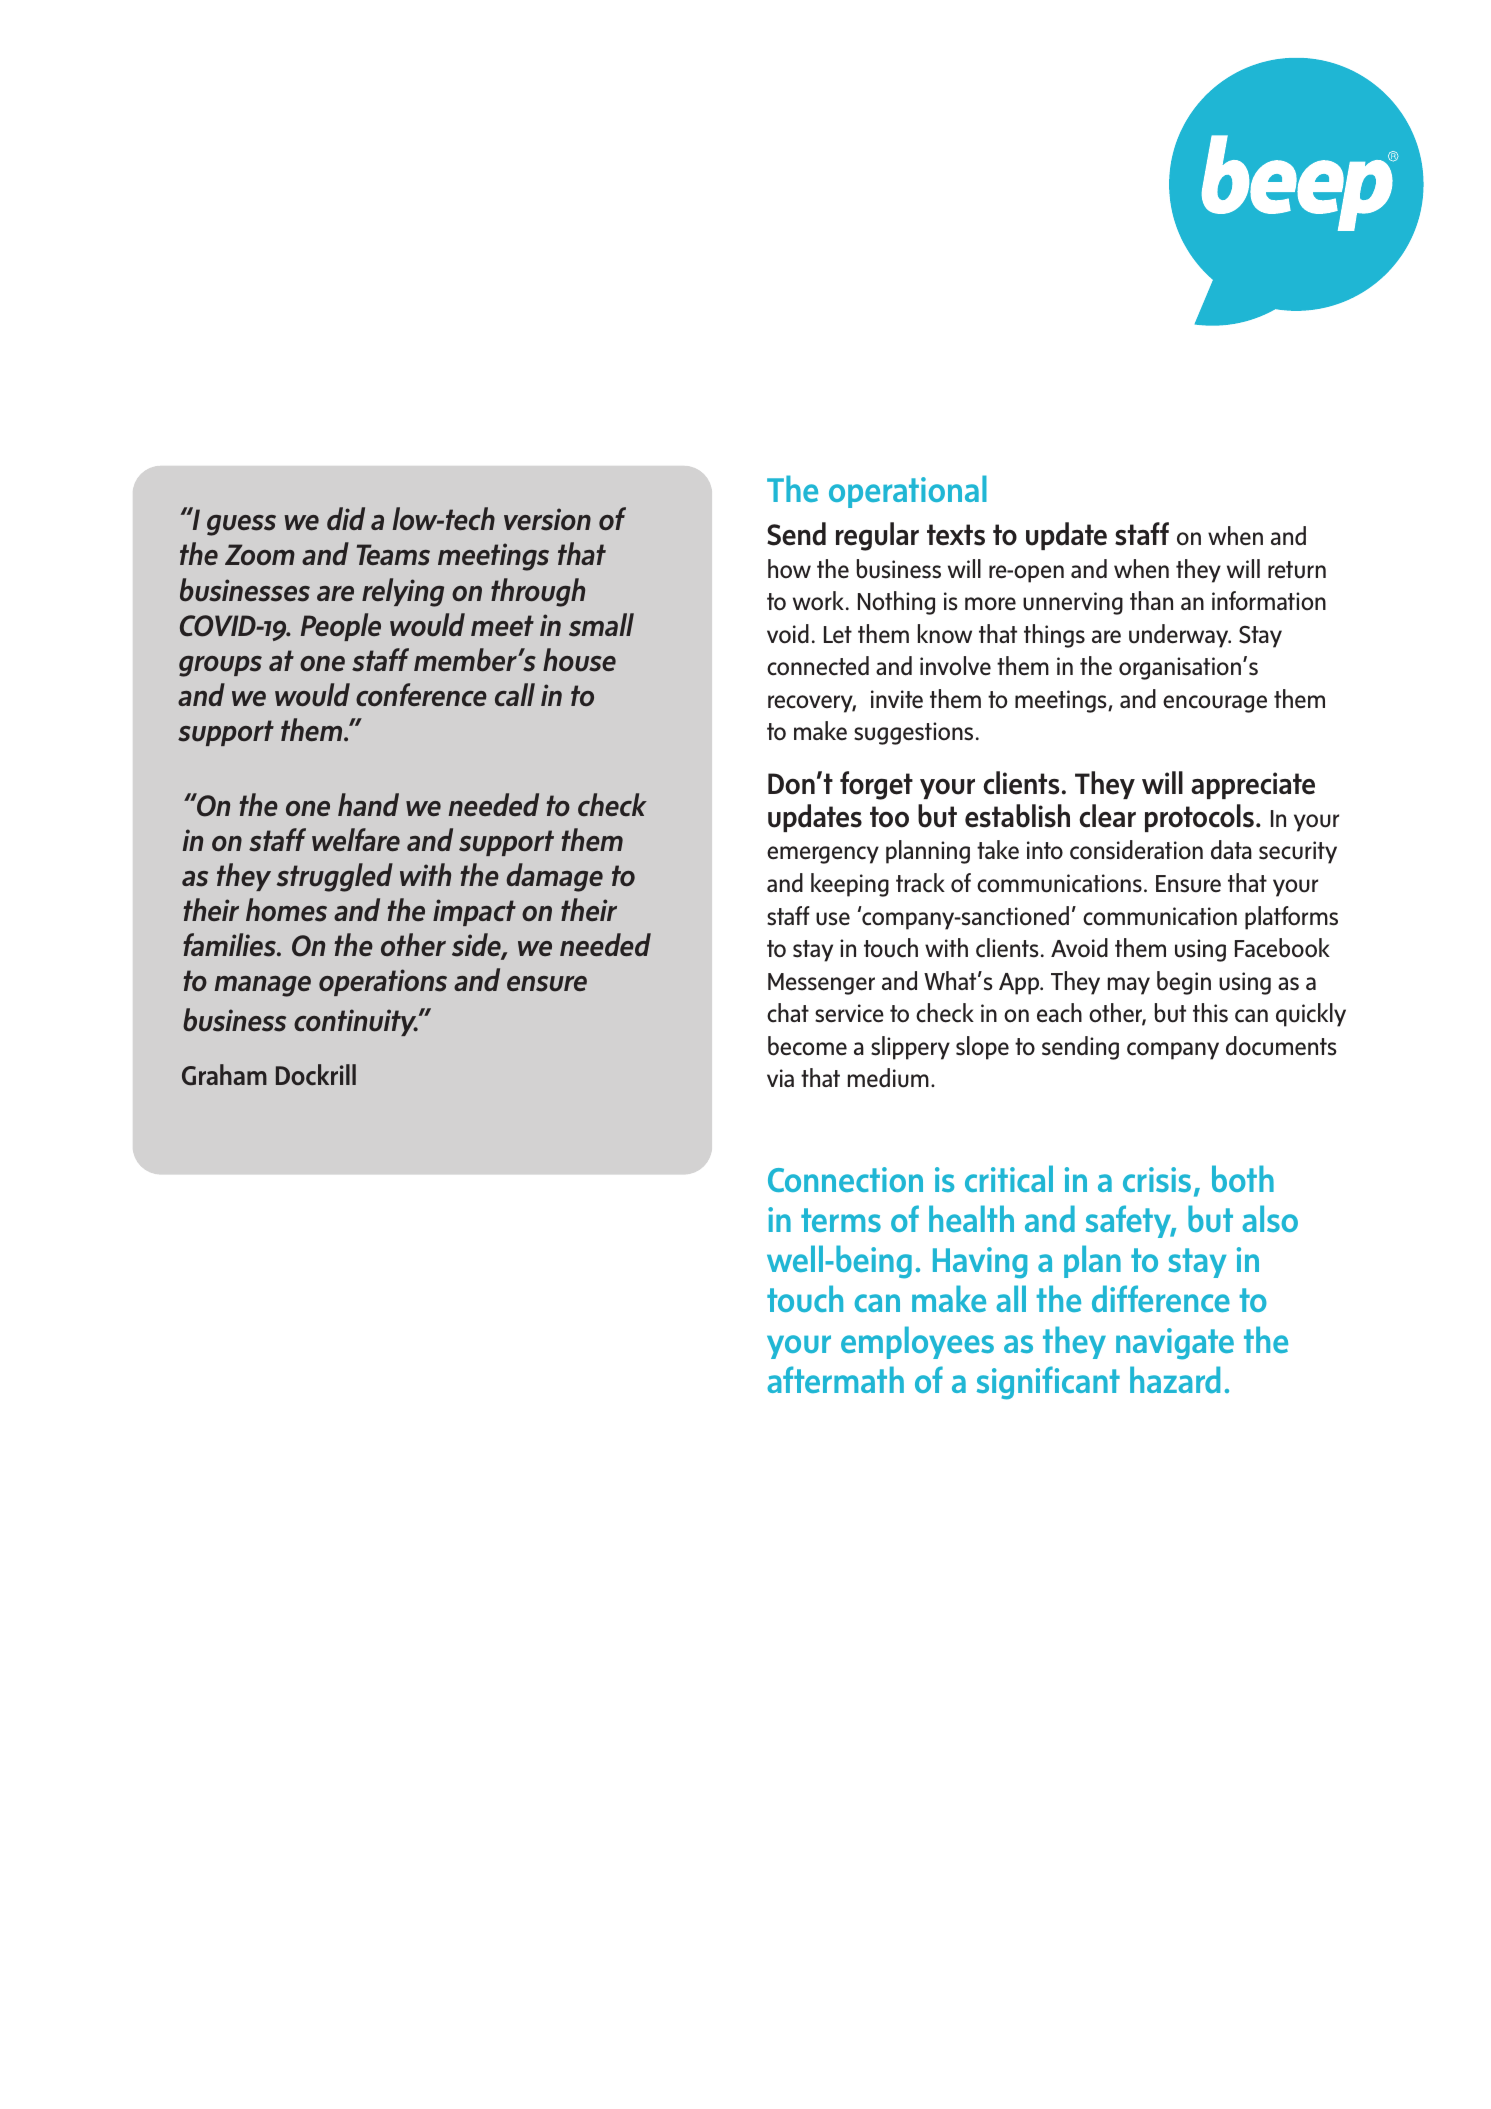 This document has height=2109, width=1491. What do you see at coordinates (346, 518) in the document?
I see `did` at bounding box center [346, 518].
